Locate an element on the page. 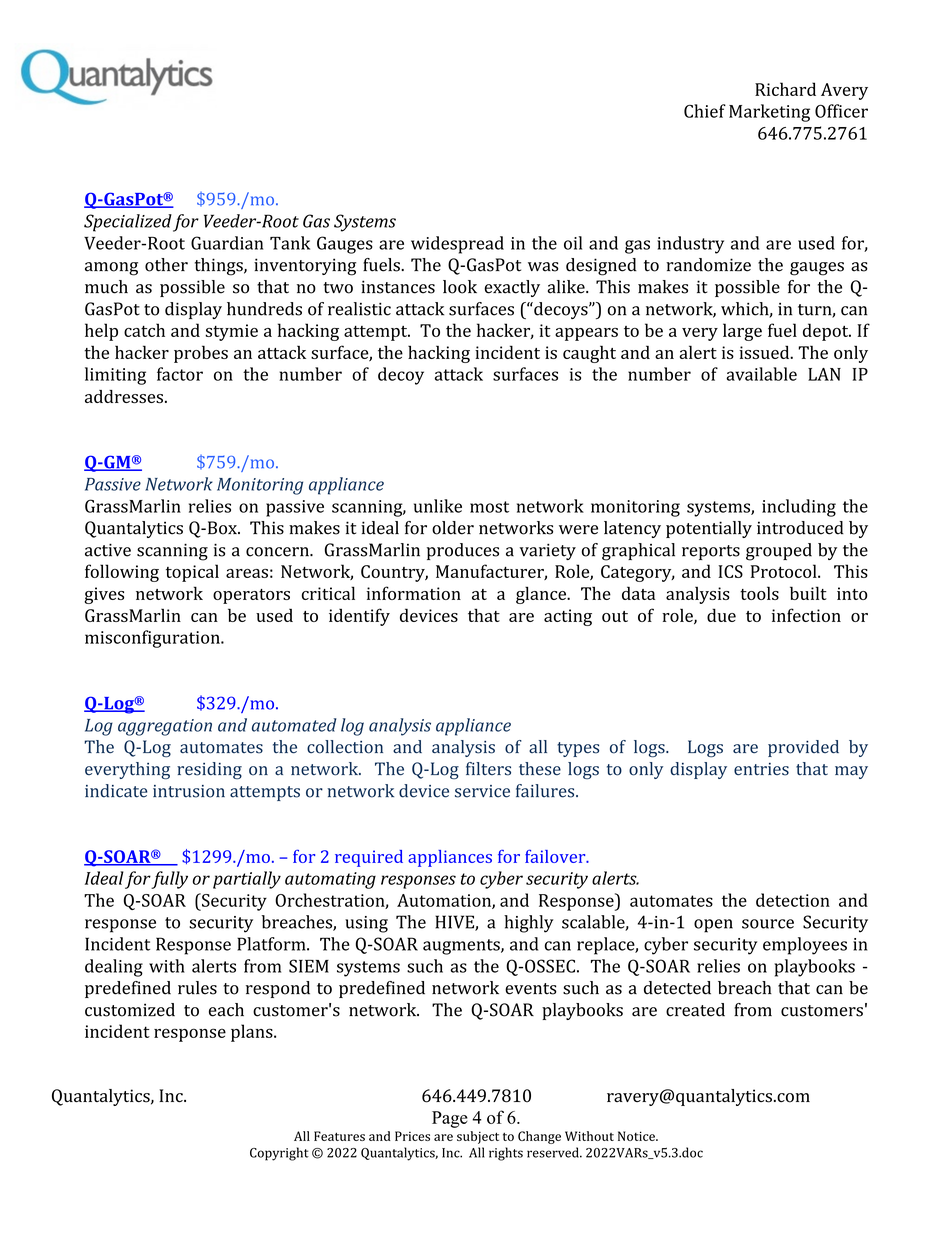  entries is located at coordinates (761, 769).
